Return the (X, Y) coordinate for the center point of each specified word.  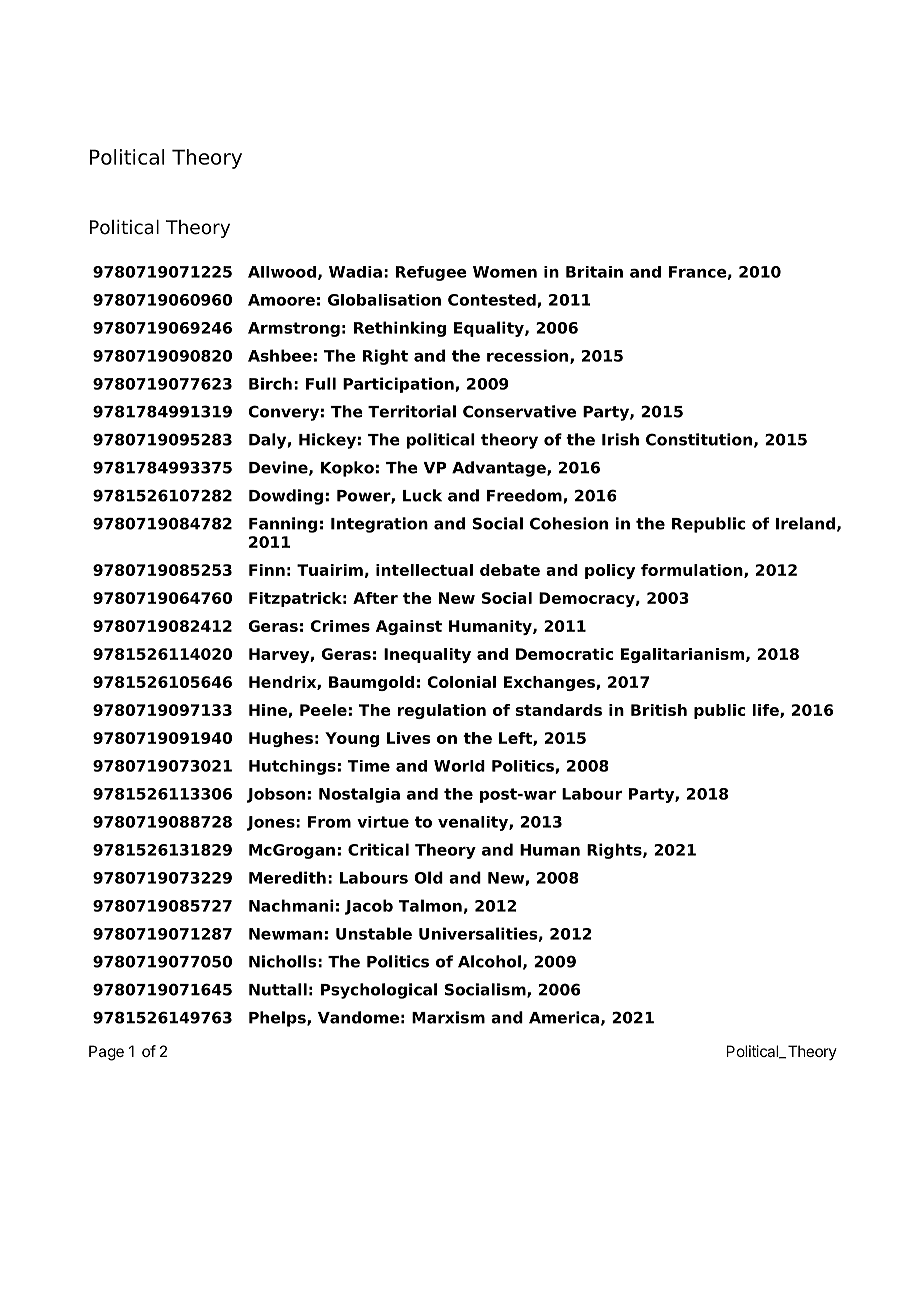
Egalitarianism (684, 655)
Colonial (461, 682)
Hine (269, 711)
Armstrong (294, 329)
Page (106, 1053)
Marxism (448, 1017)
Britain (594, 272)
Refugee (431, 273)
